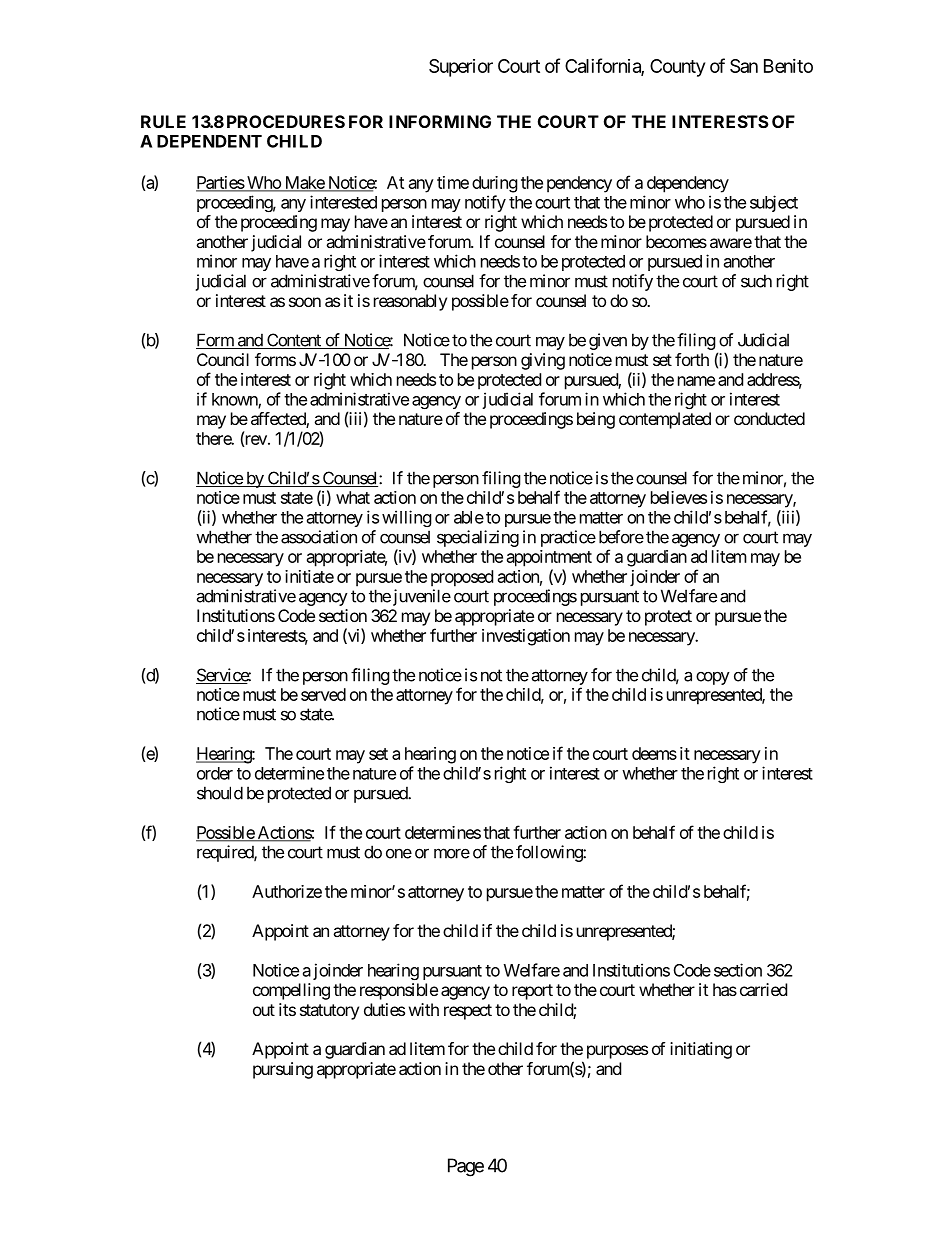  Describe the element at coordinates (264, 1010) in the document. I see `out` at that location.
